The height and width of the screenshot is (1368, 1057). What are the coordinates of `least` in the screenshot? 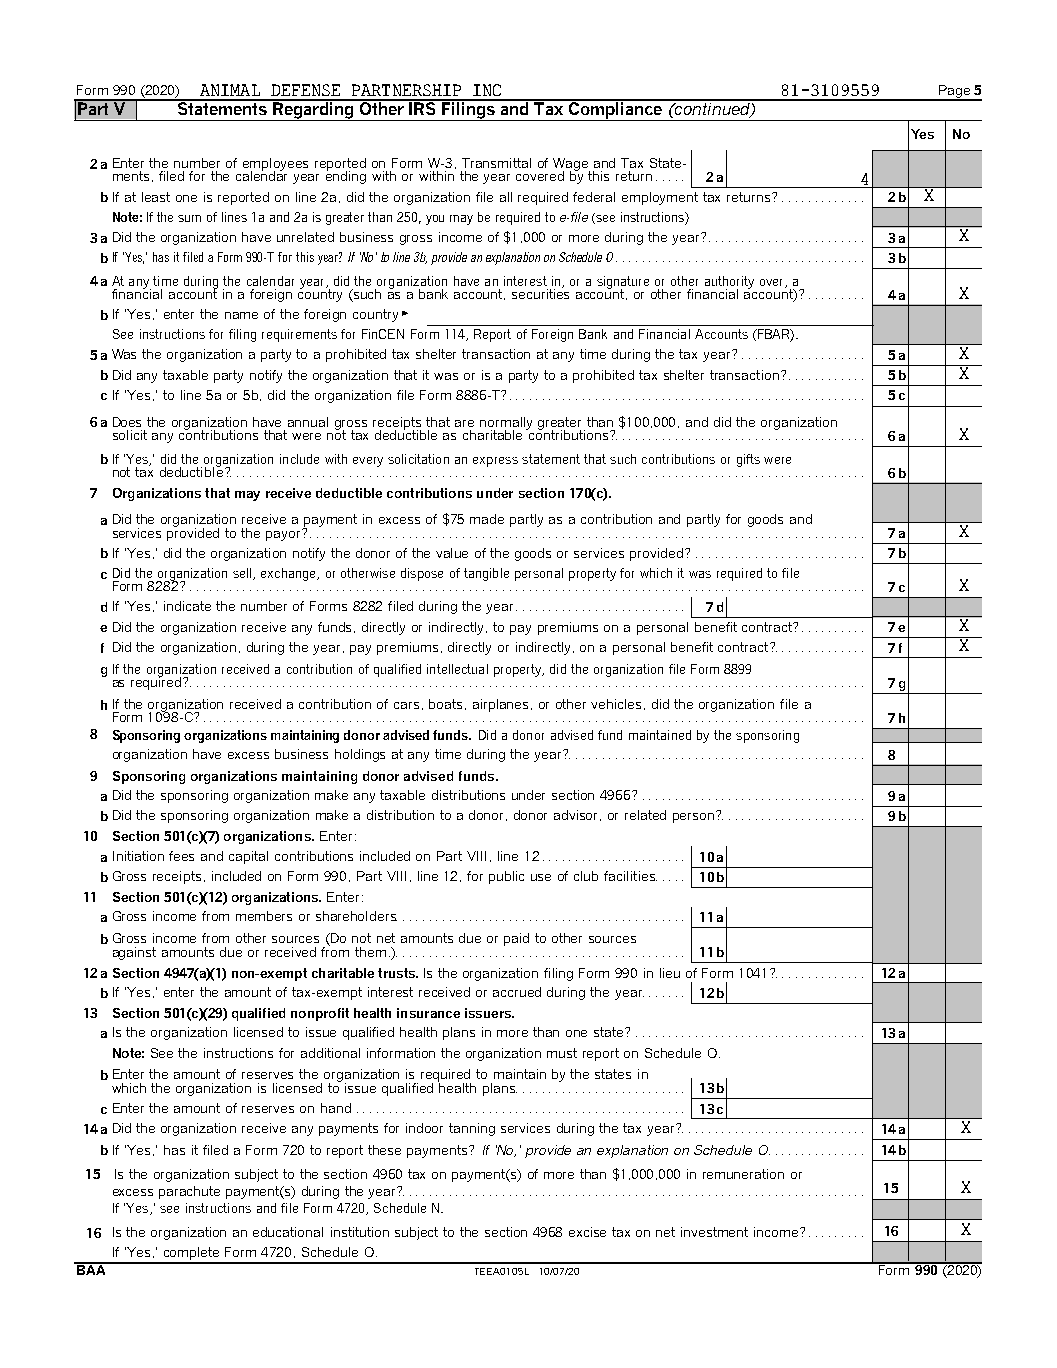 It's located at (156, 197).
